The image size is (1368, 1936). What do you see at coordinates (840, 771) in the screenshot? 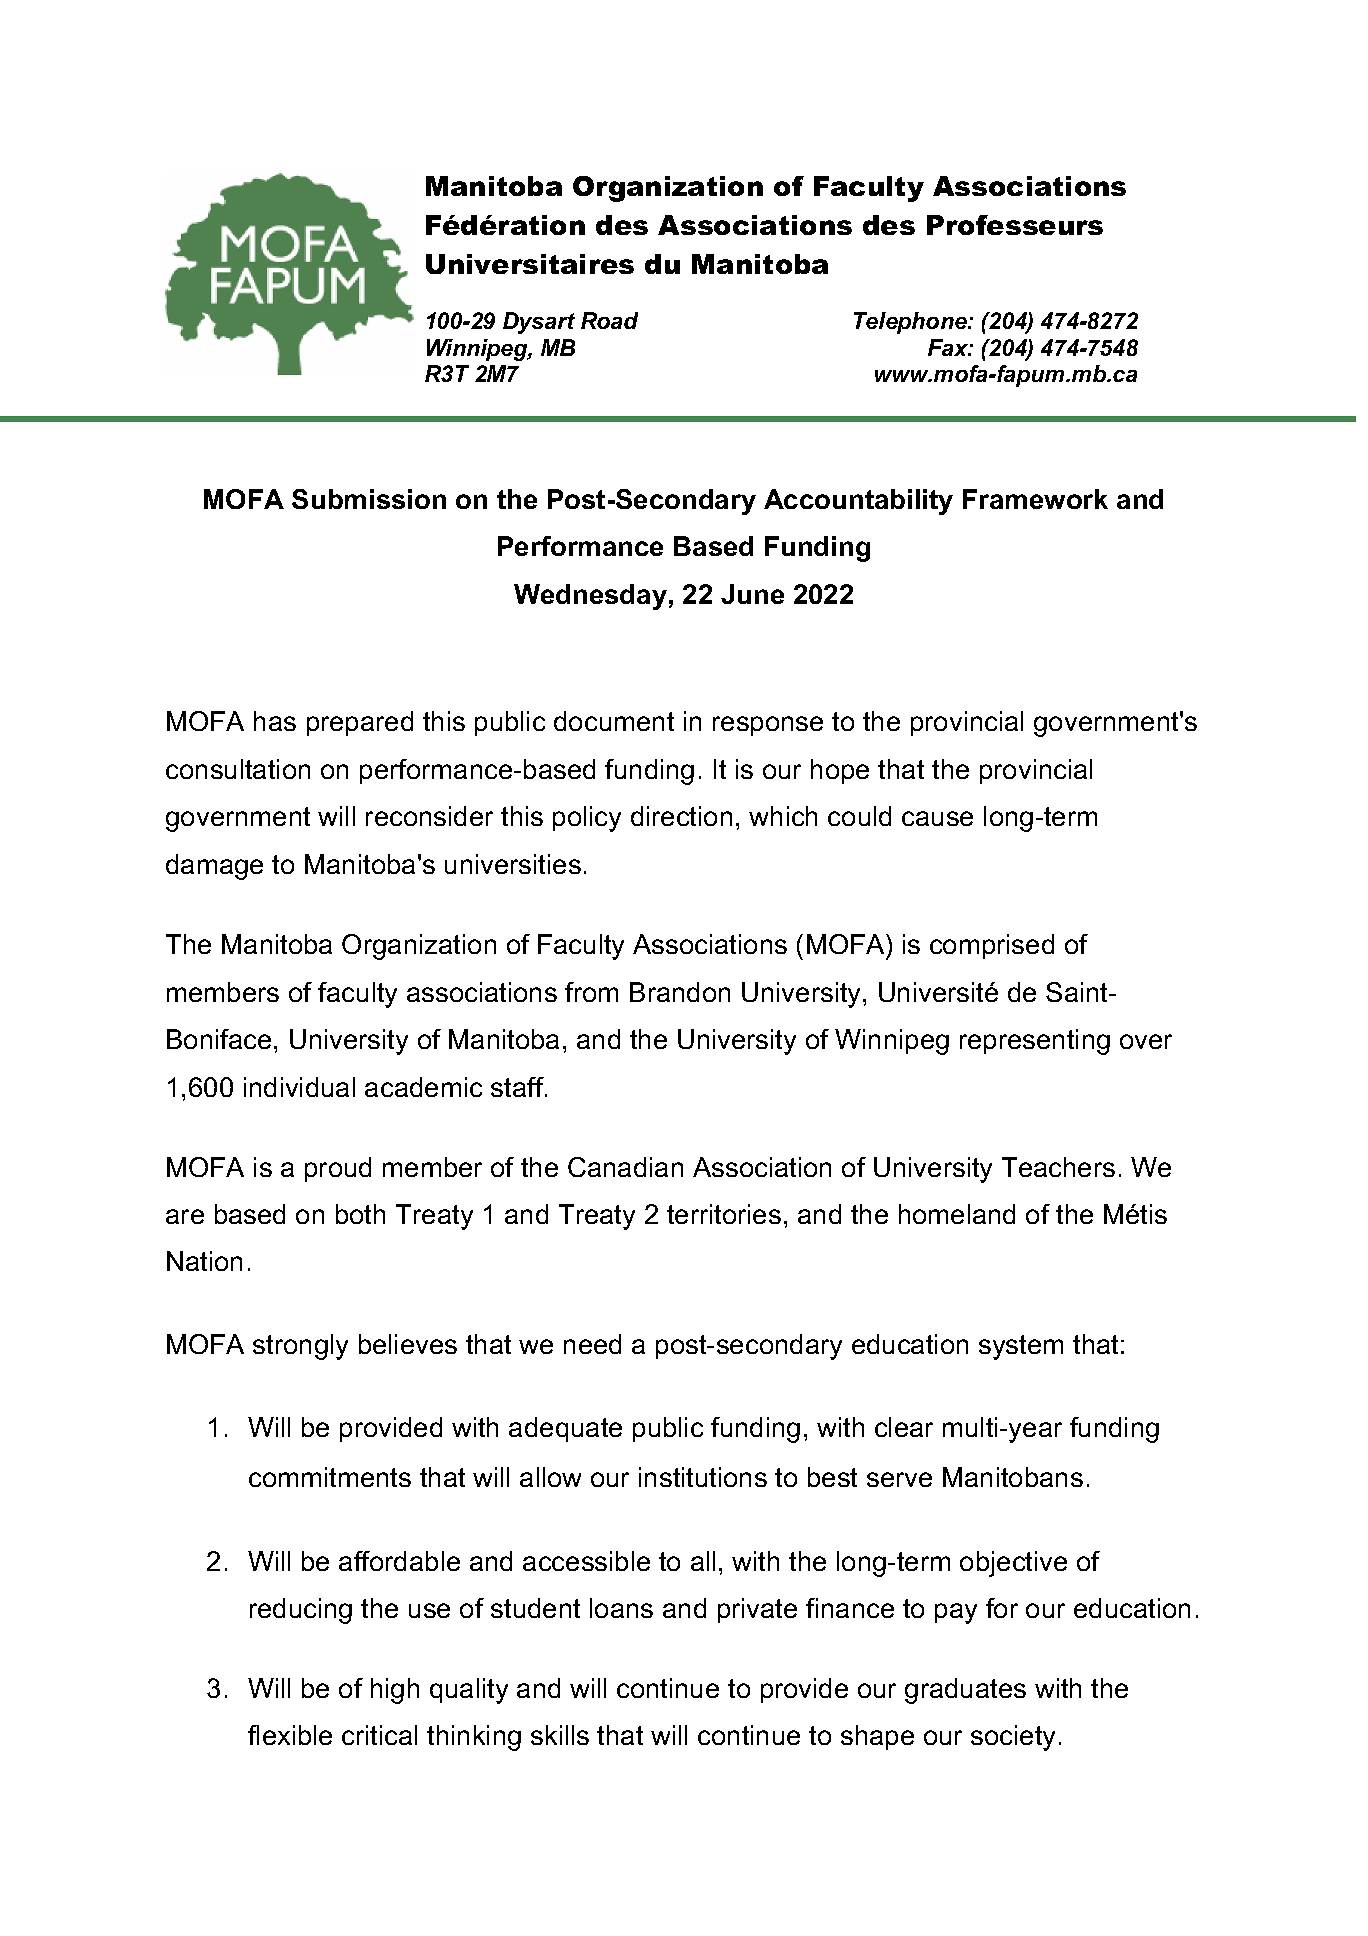
I see `hope` at bounding box center [840, 771].
